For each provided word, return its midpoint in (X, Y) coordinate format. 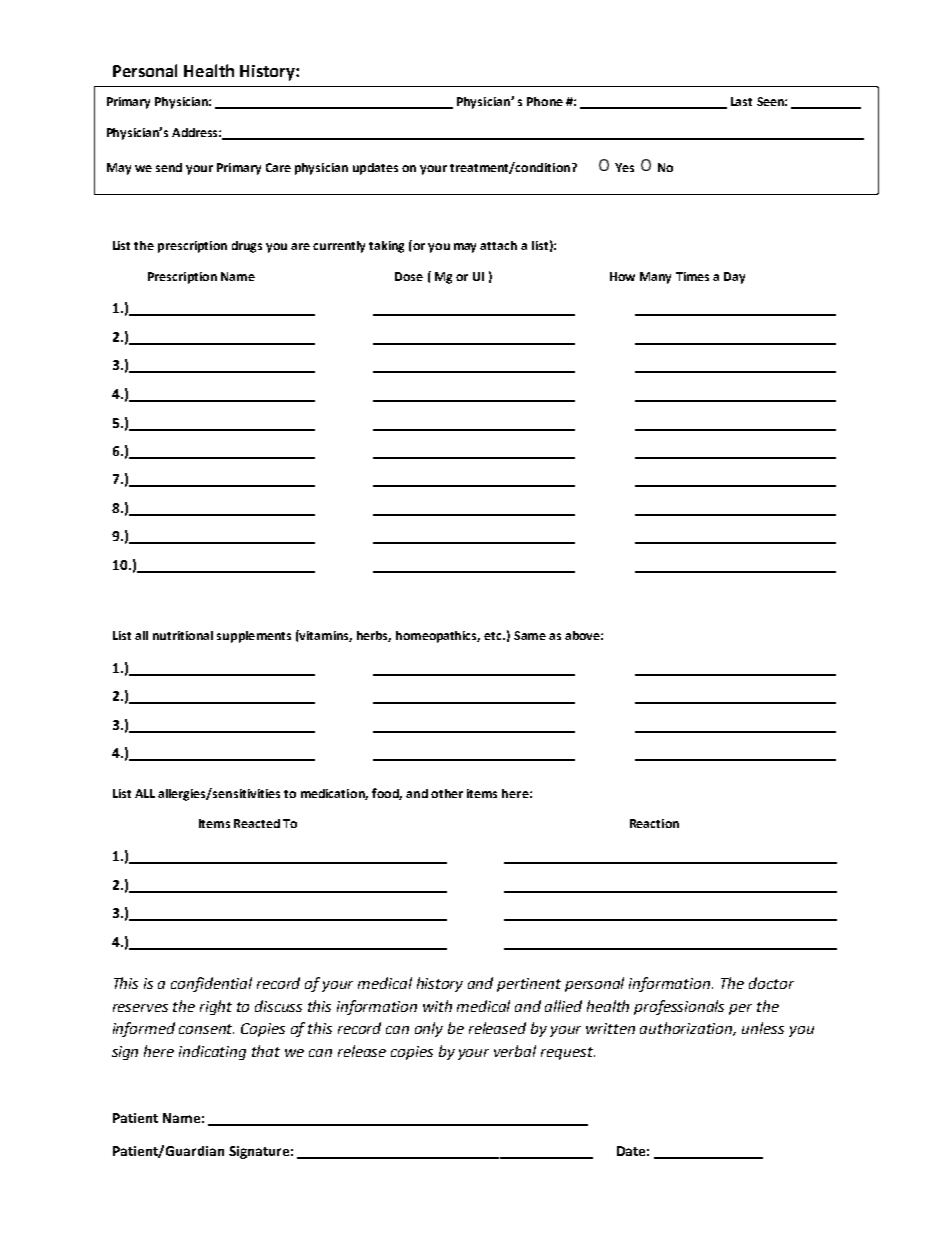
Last (741, 101)
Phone (545, 101)
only (429, 1029)
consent (206, 1029)
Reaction (654, 823)
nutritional (183, 635)
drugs (247, 247)
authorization (688, 1029)
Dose (409, 276)
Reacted (257, 823)
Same (530, 635)
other (447, 793)
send (169, 167)
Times (692, 276)
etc (494, 636)
